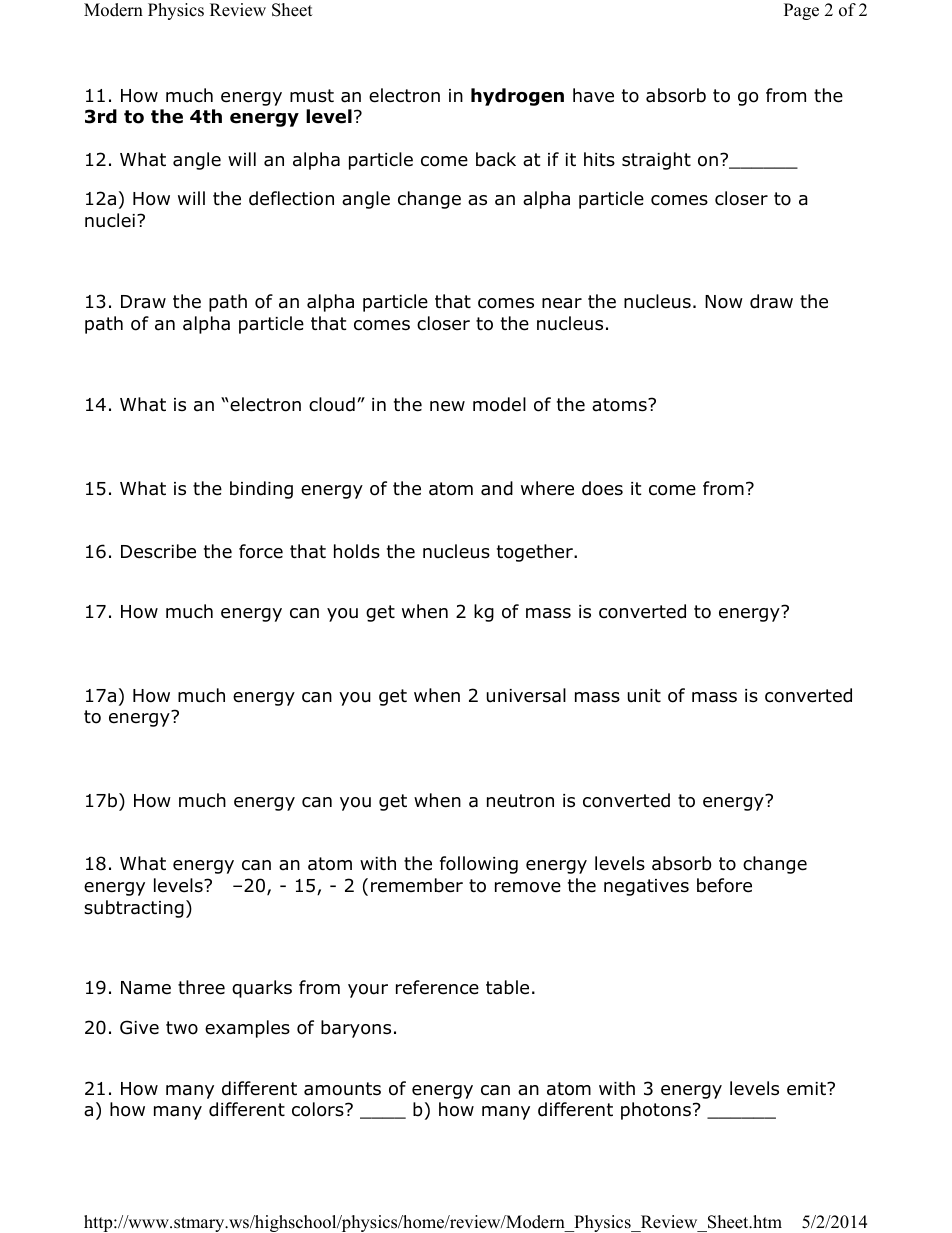  Describe the element at coordinates (134, 909) in the screenshot. I see `subtracting` at that location.
